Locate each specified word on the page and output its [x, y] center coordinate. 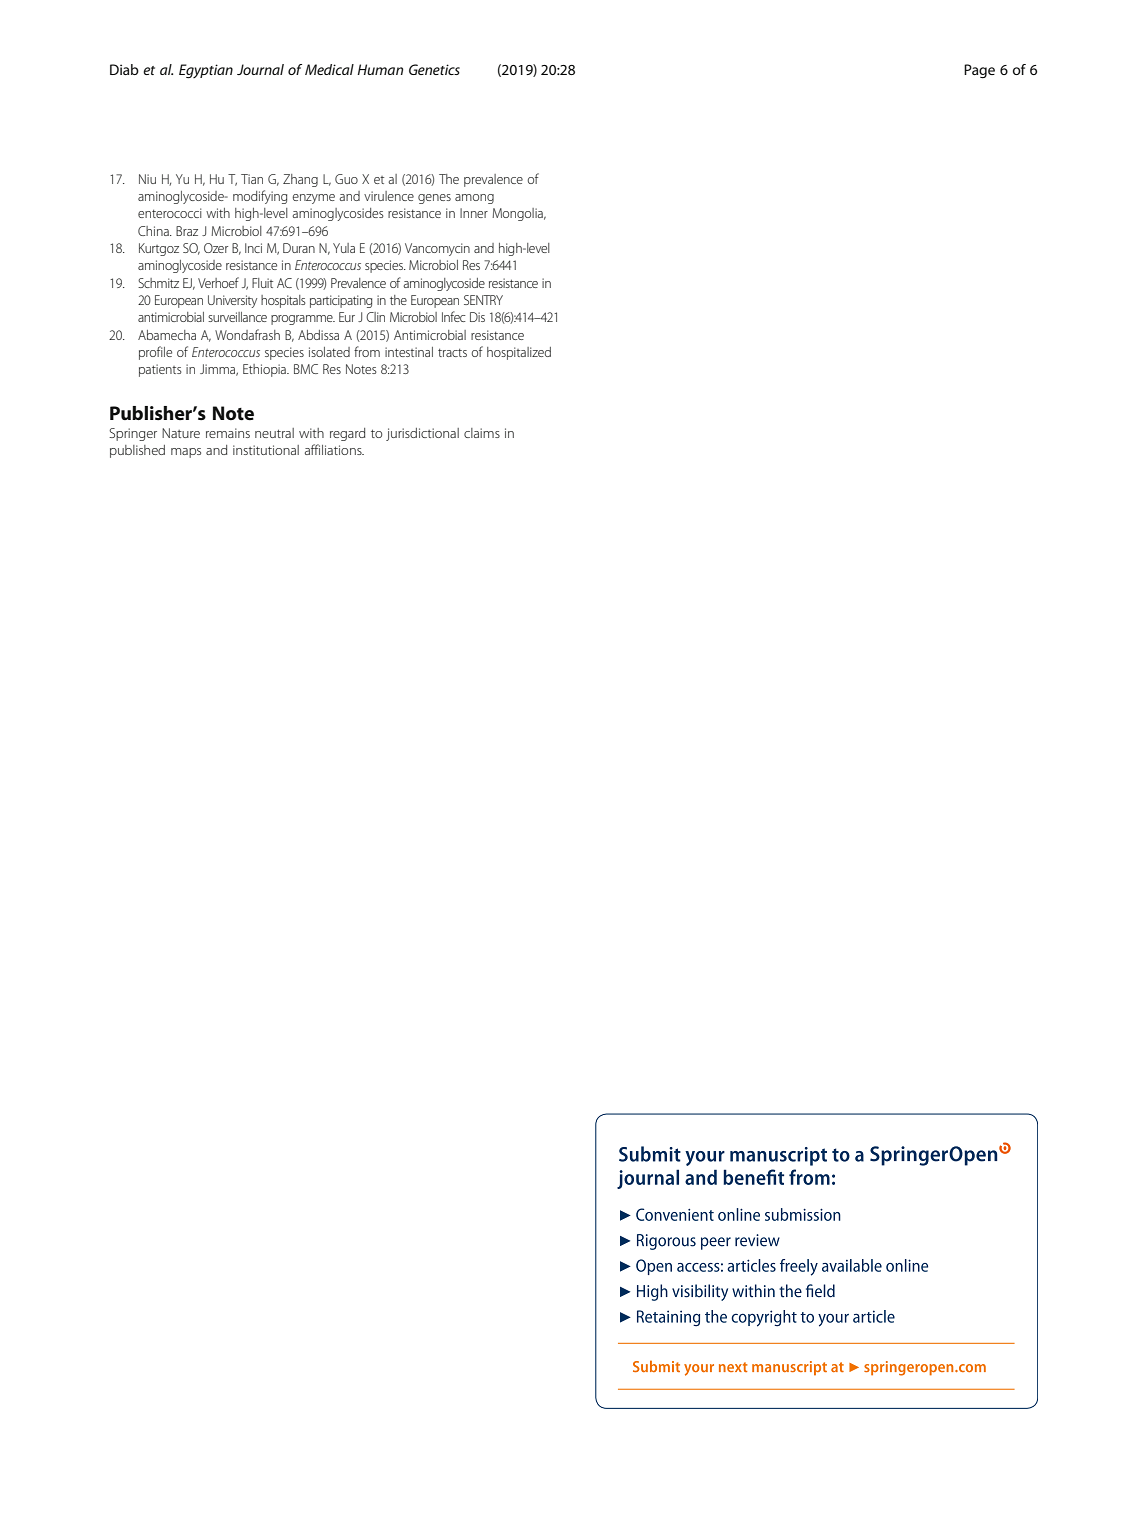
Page [979, 71]
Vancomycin [437, 249]
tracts [452, 353]
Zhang [300, 180]
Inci [253, 248]
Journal [260, 69]
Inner [474, 213]
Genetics [434, 69]
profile [155, 353]
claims [482, 433]
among [474, 199]
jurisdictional [422, 434]
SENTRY [483, 300]
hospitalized [519, 353]
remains [228, 433]
